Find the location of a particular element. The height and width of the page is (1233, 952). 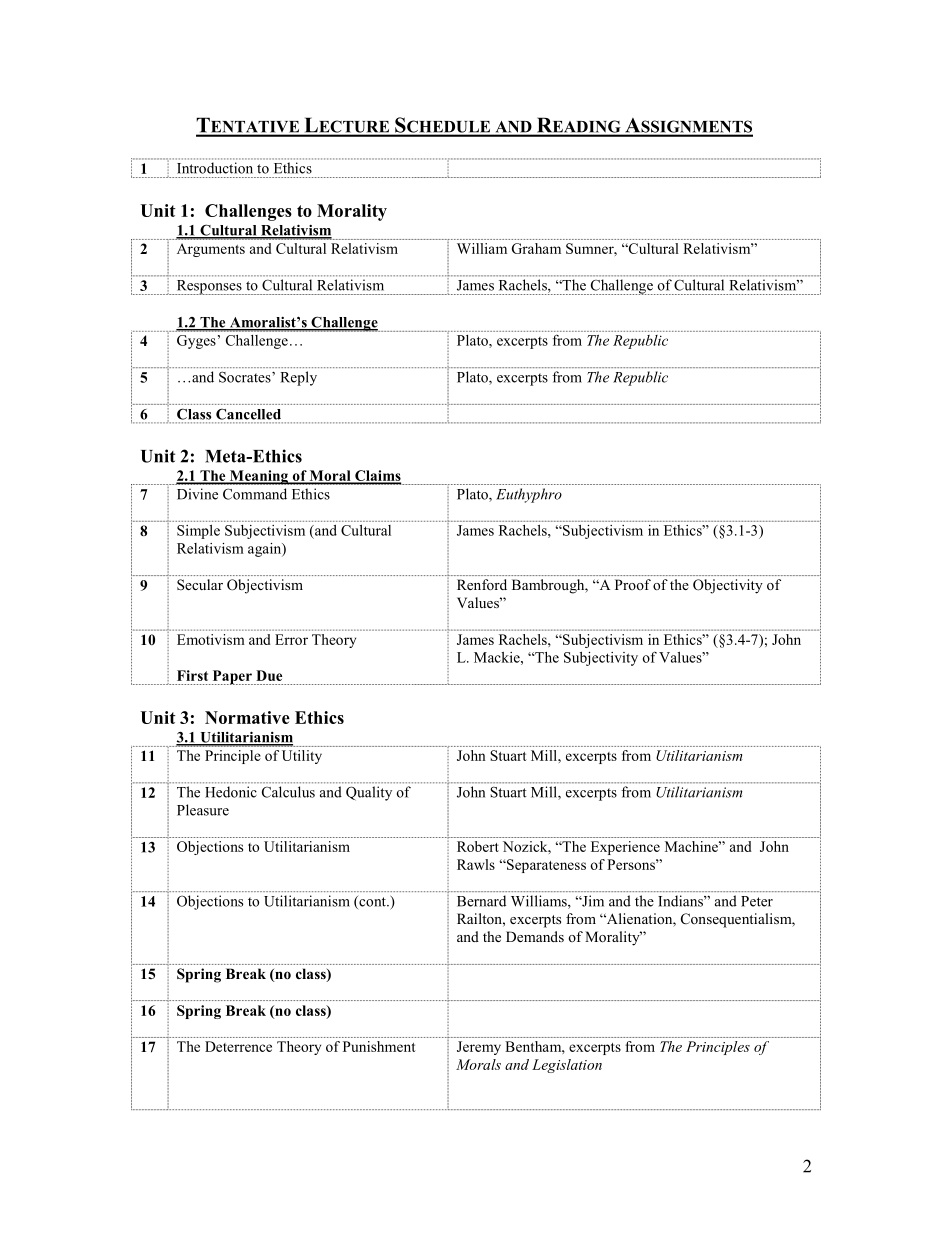

Objectivity is located at coordinates (728, 586).
